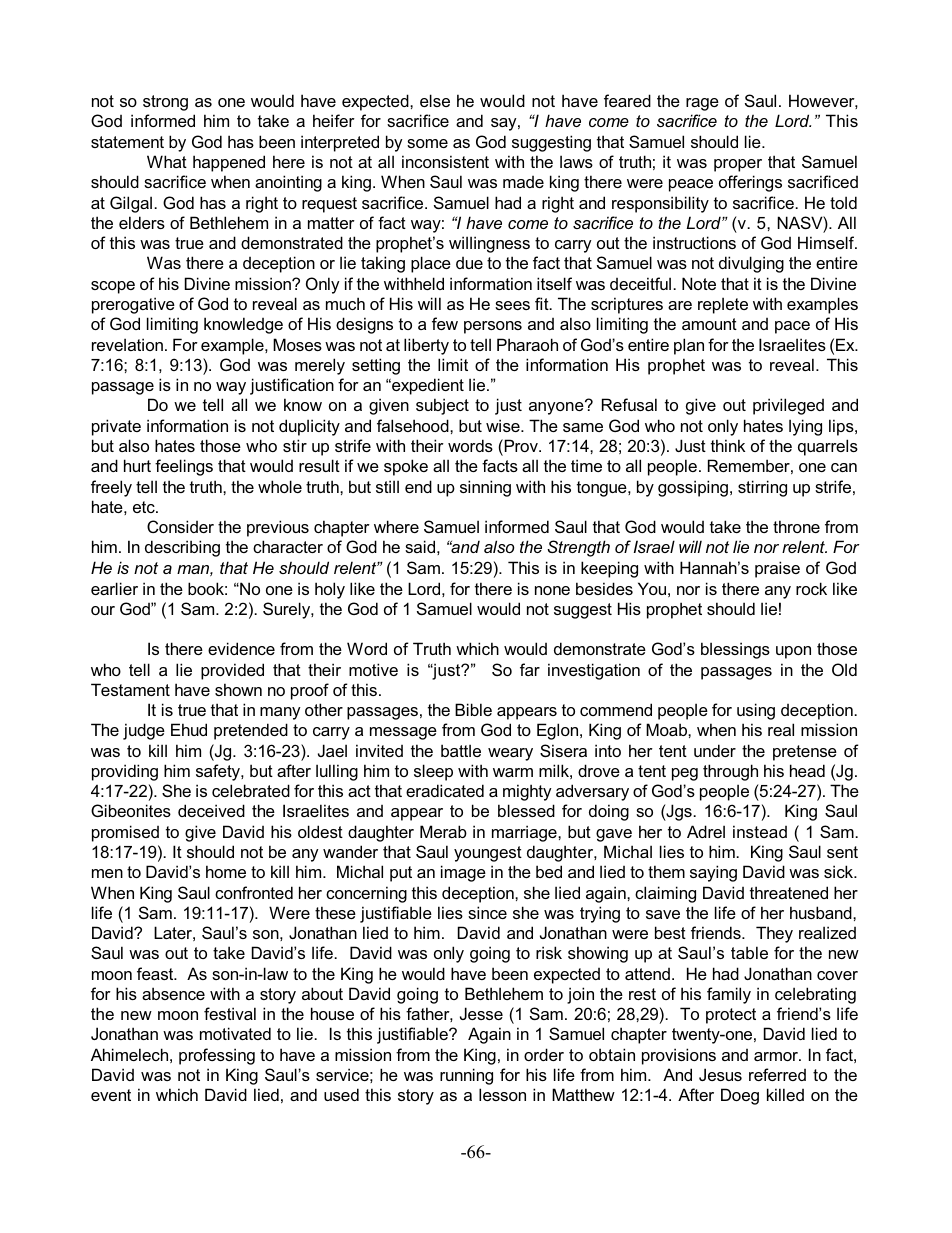  What do you see at coordinates (777, 569) in the screenshot?
I see `praise` at bounding box center [777, 569].
